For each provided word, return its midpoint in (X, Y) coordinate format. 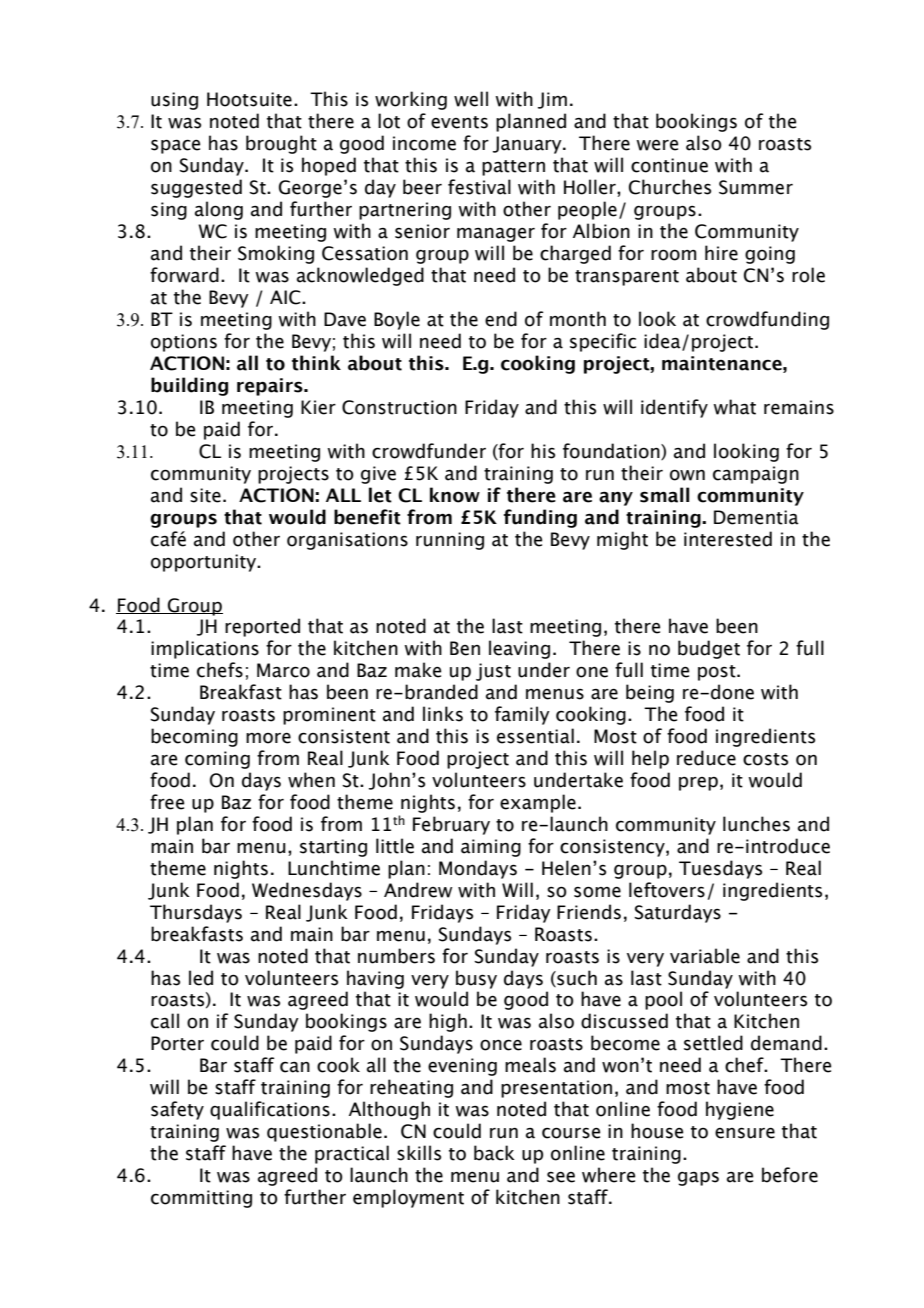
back (494, 1153)
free (167, 802)
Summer (756, 187)
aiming (491, 848)
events (459, 122)
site (205, 495)
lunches (756, 824)
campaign (756, 475)
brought (281, 144)
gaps (698, 1178)
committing (201, 1199)
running (450, 541)
